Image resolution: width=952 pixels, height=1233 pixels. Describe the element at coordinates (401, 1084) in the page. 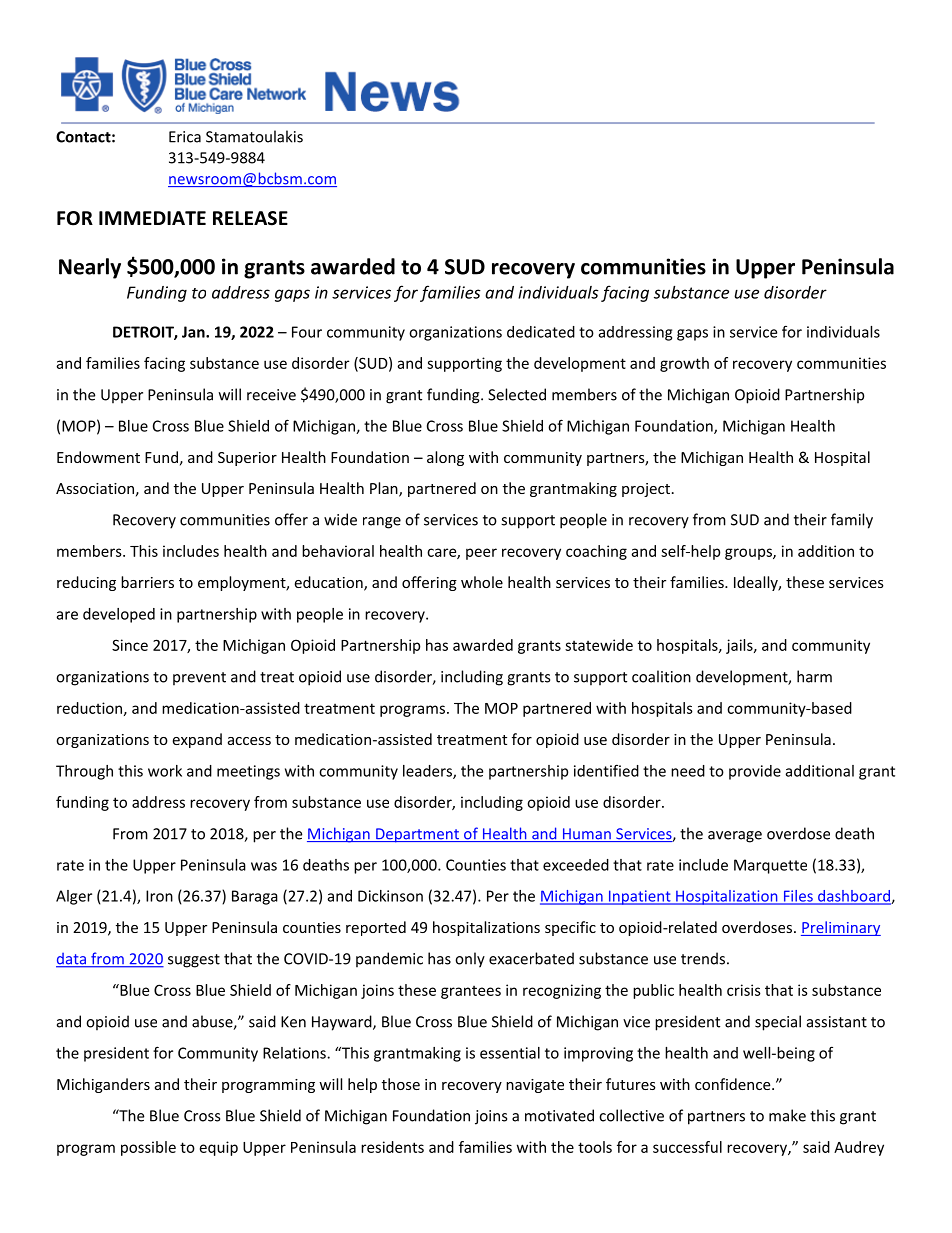

I see `those` at that location.
